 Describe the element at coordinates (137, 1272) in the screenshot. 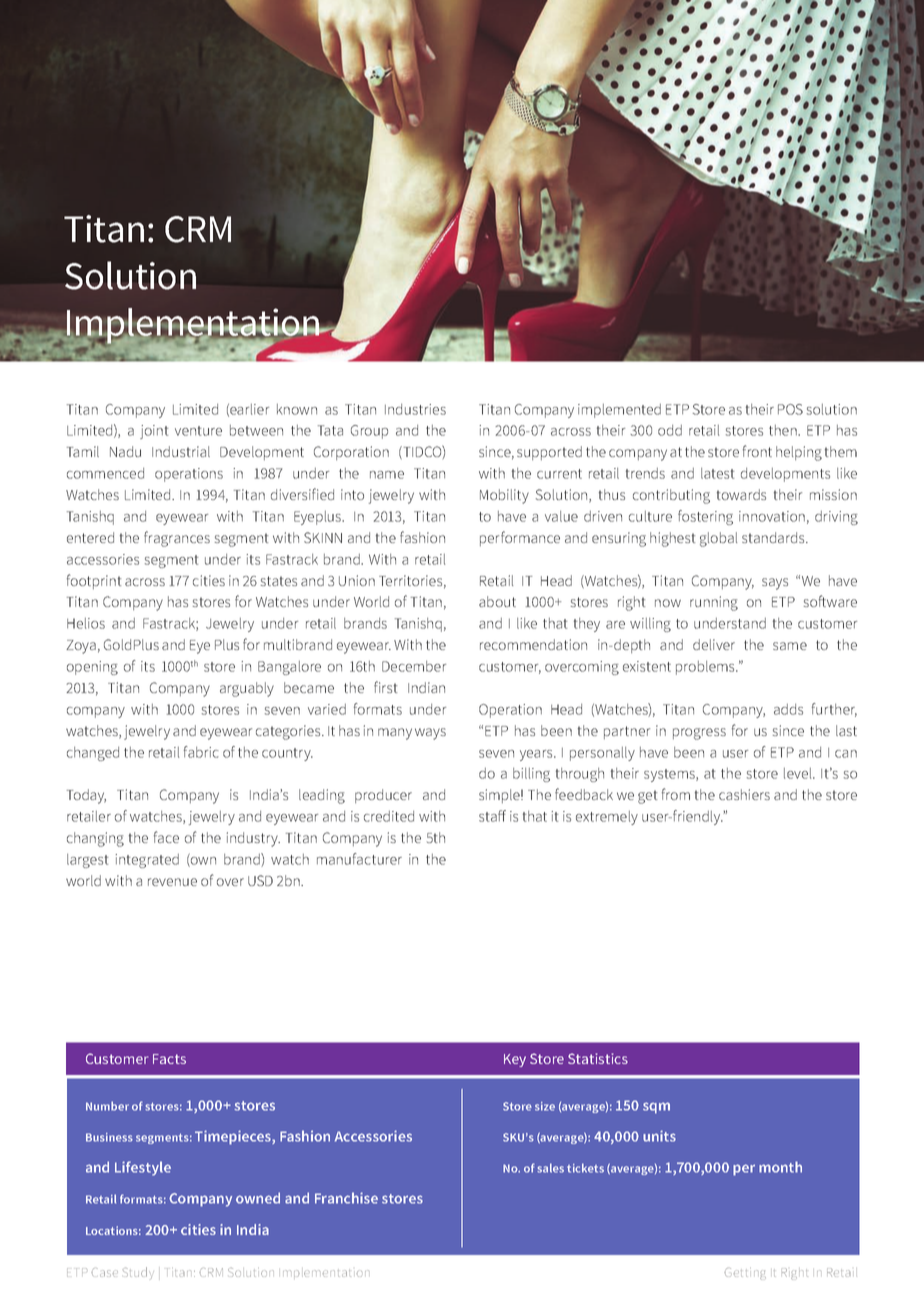

I see `Study` at that location.
